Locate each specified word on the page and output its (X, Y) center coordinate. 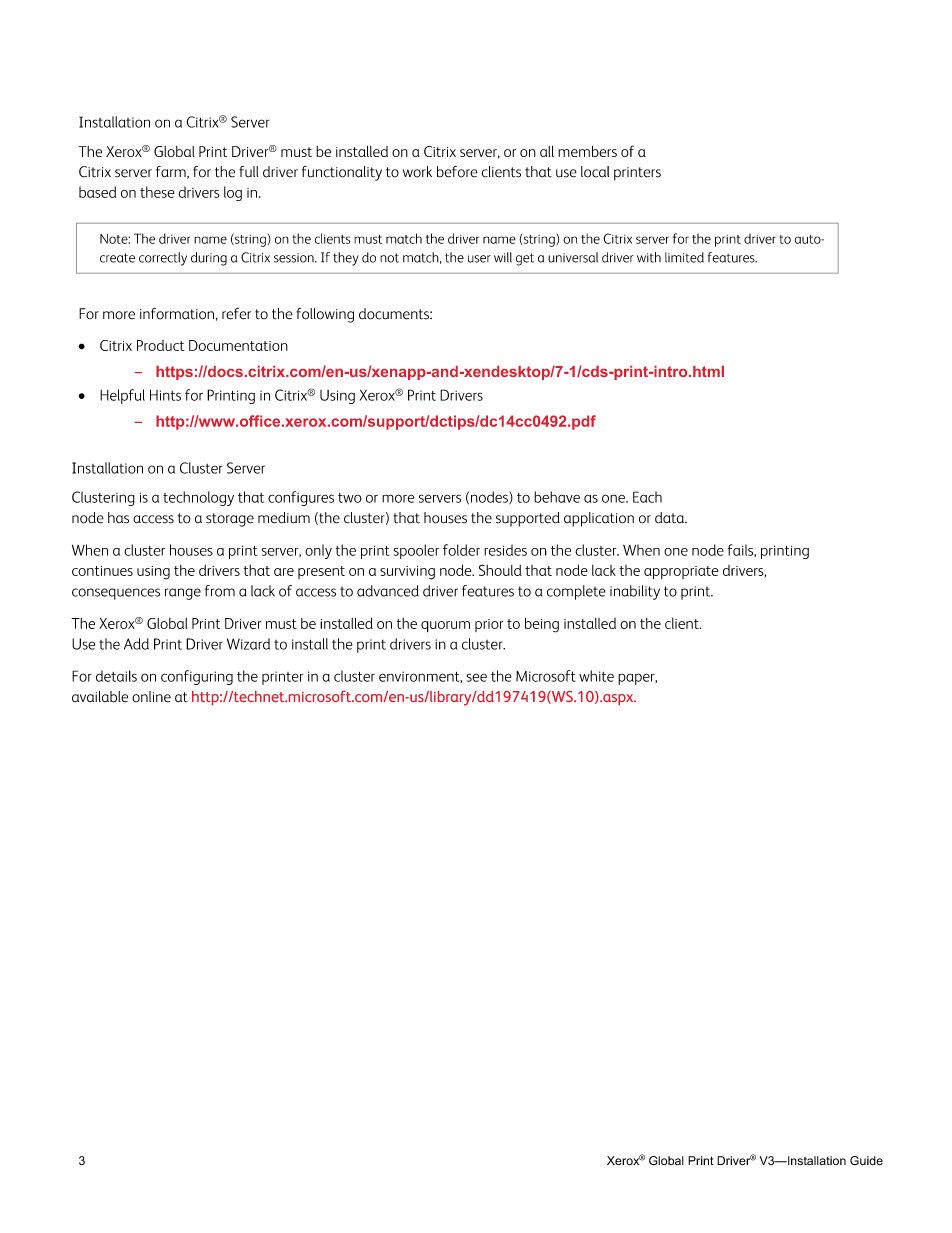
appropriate (681, 572)
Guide (866, 1160)
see (476, 677)
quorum (445, 626)
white (596, 676)
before (457, 172)
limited (684, 257)
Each (647, 497)
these (157, 192)
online (151, 697)
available (100, 697)
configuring (197, 677)
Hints (165, 395)
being (542, 625)
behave (557, 497)
